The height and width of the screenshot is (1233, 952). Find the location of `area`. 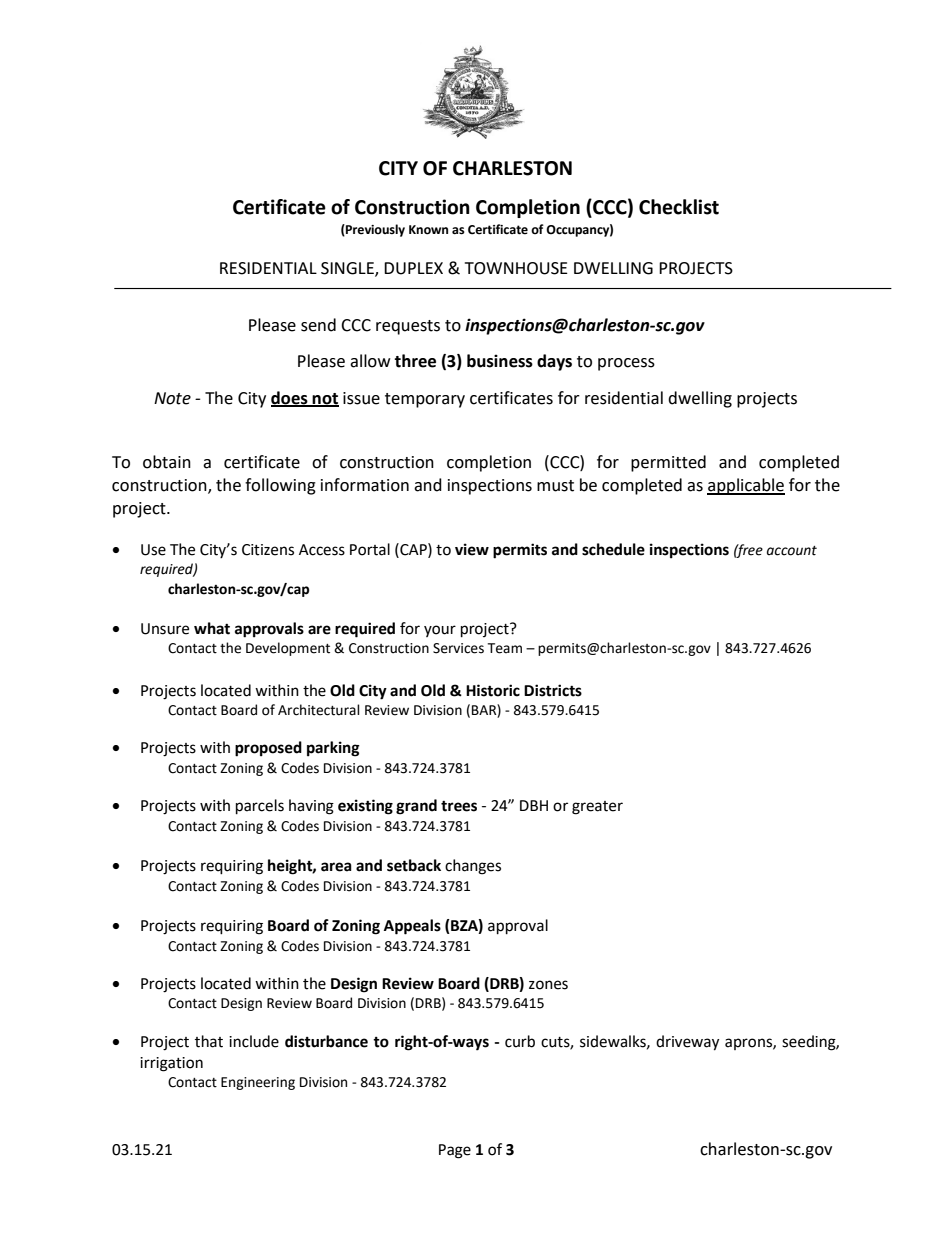

area is located at coordinates (336, 867).
